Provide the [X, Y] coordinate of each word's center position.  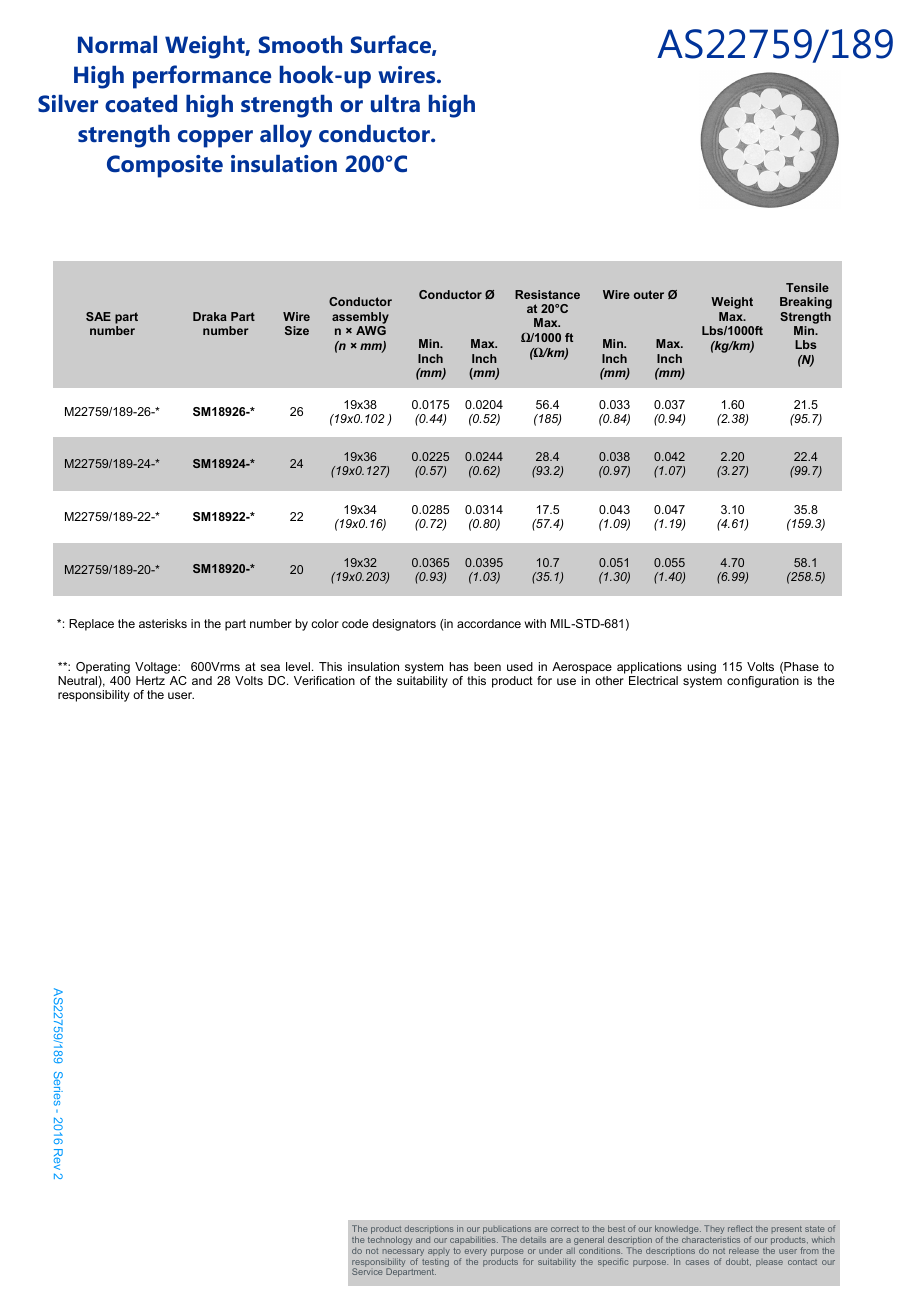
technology [390, 1240]
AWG [371, 330]
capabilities [474, 1240]
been [487, 666]
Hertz [150, 680]
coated [141, 104]
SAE [98, 316]
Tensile [807, 287]
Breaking [806, 303]
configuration [763, 682]
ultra [395, 103]
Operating [103, 668]
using [701, 668]
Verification [324, 680]
